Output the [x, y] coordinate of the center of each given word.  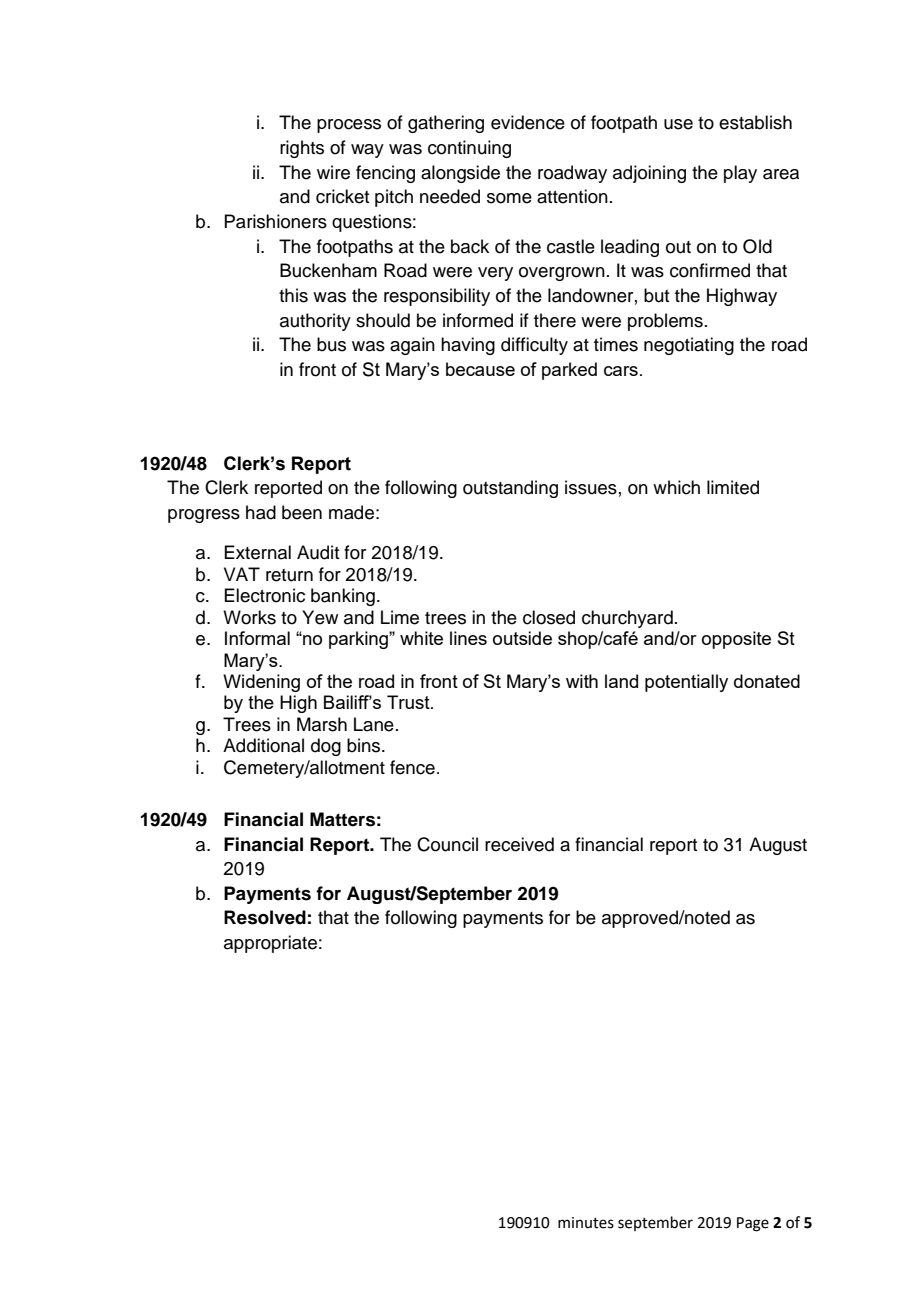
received [519, 844]
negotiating [689, 346]
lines [468, 638]
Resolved [265, 917]
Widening [261, 683]
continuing [469, 149]
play [740, 174]
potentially [686, 683]
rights [302, 149]
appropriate [270, 944]
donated [767, 681]
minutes [586, 1223]
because [480, 369]
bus [331, 344]
